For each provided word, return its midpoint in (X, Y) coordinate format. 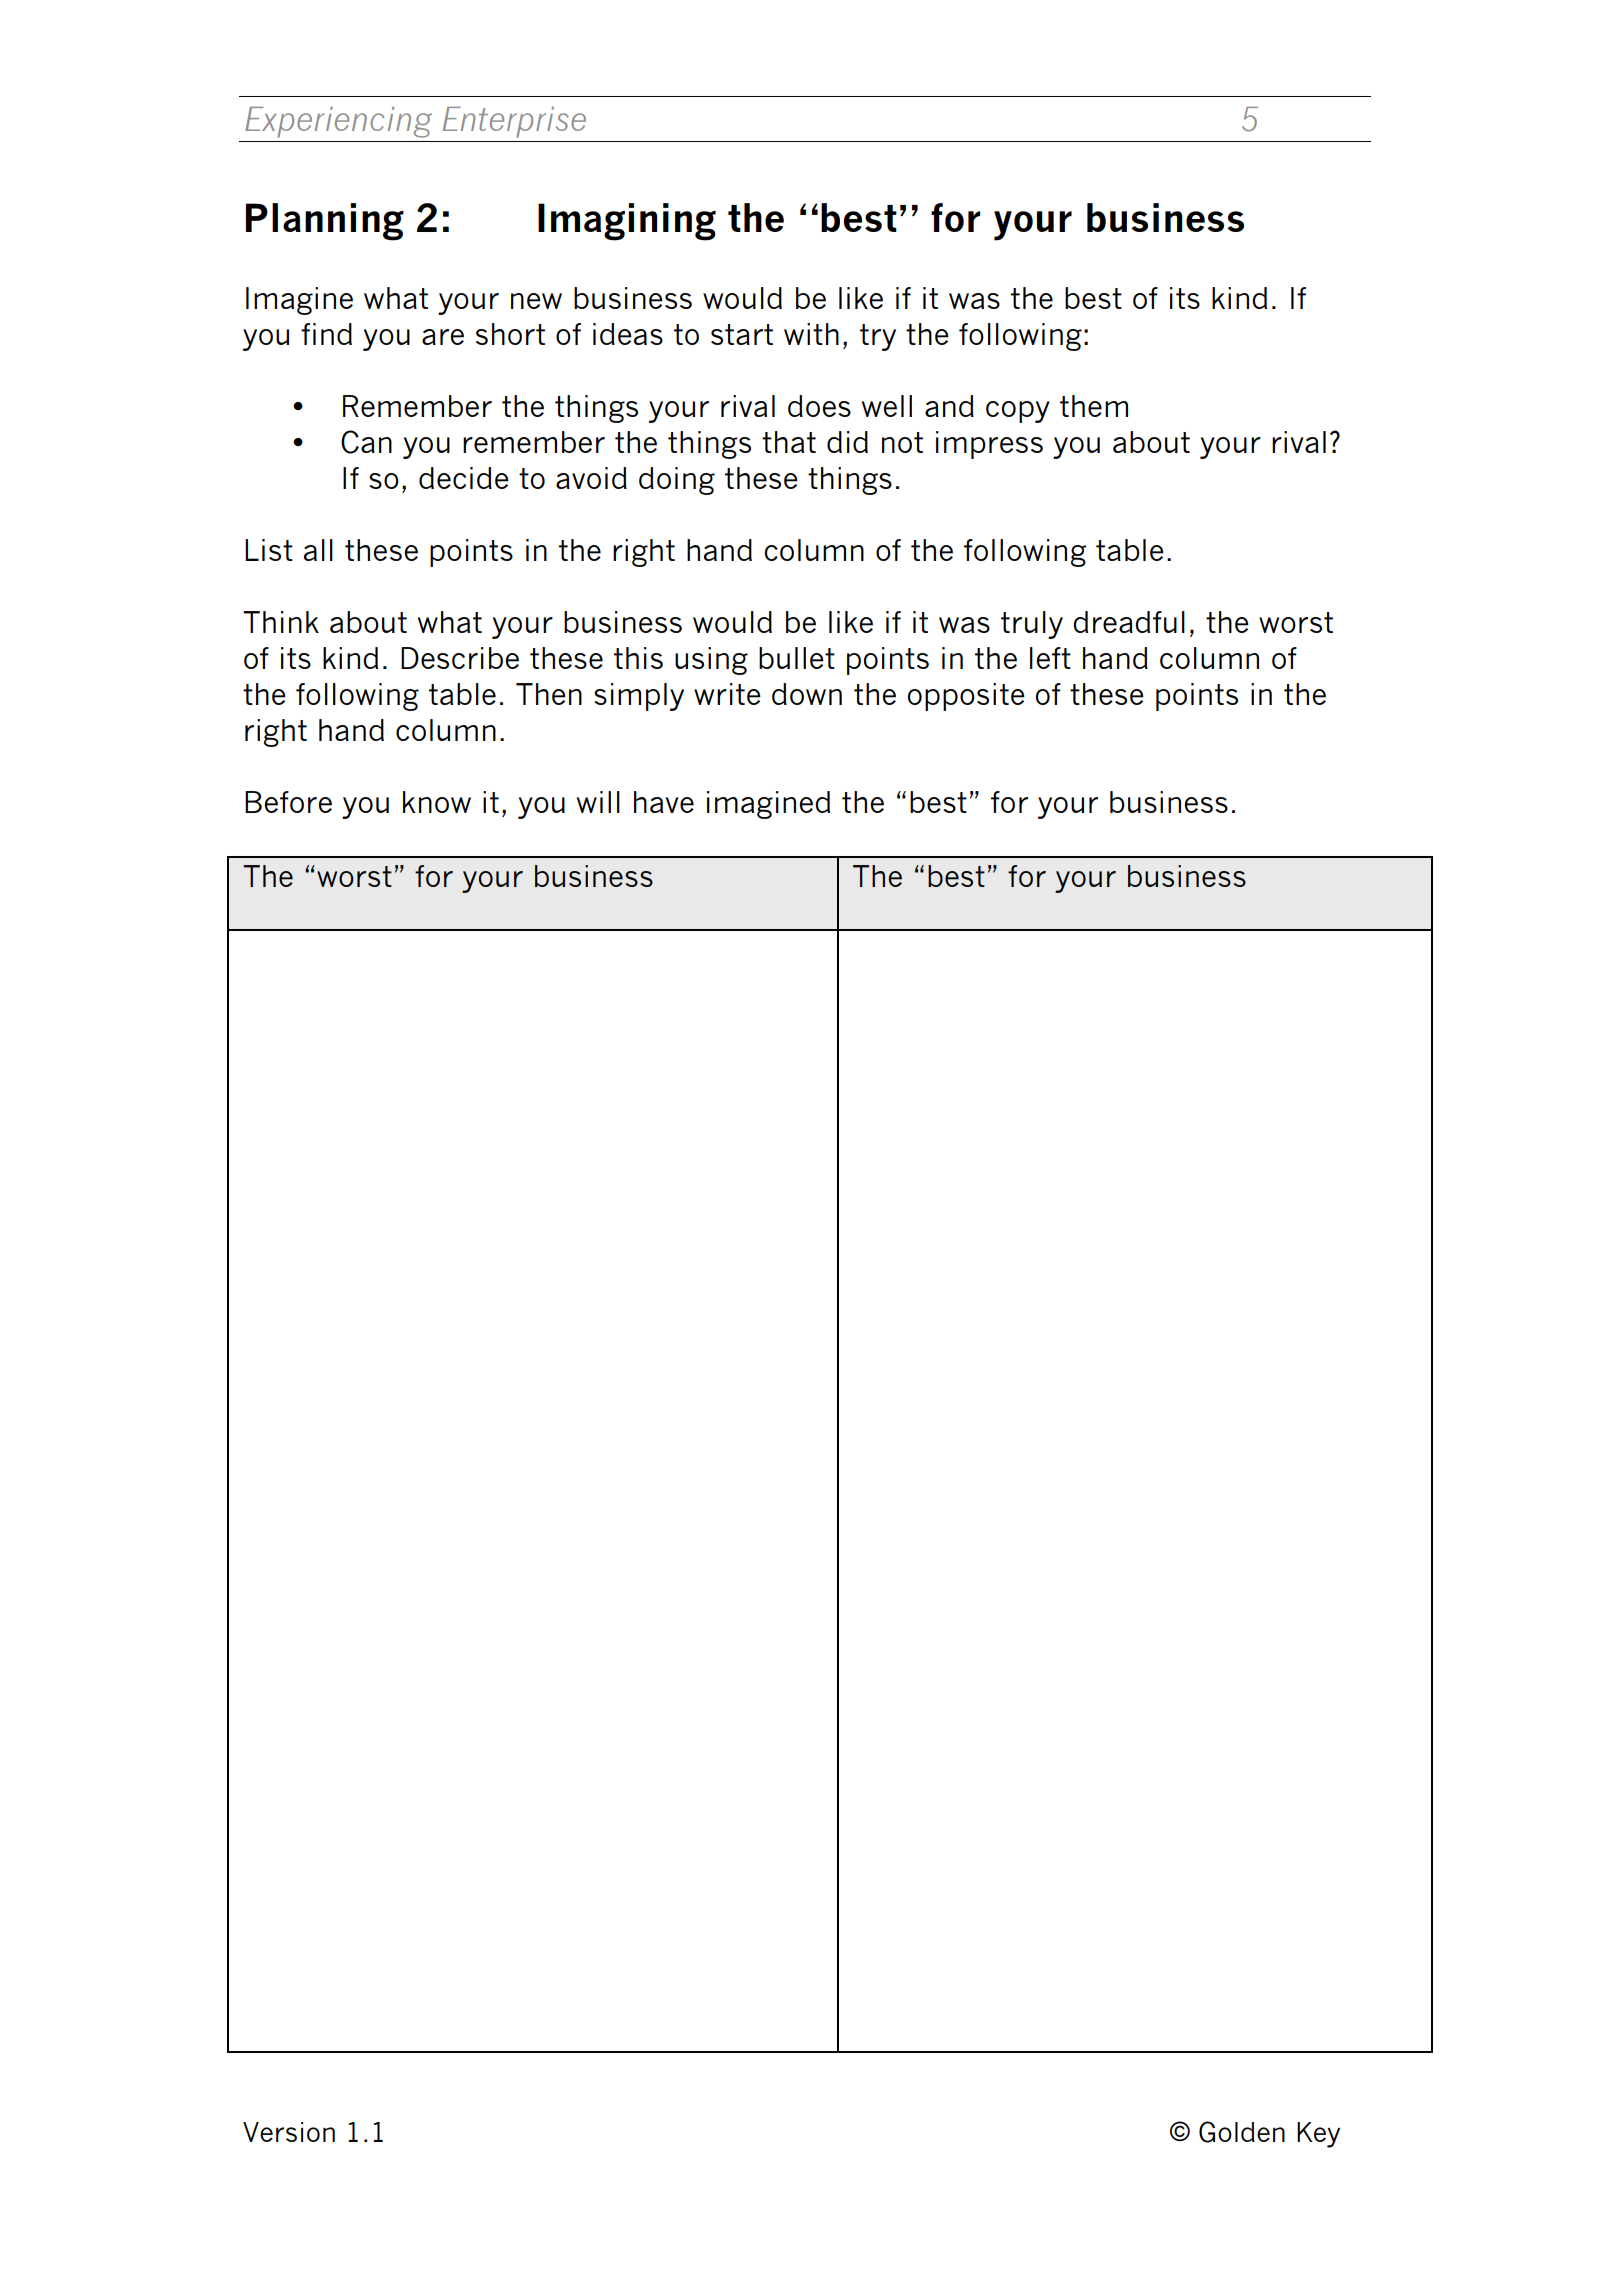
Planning (325, 222)
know (437, 802)
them (1094, 406)
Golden (1242, 2132)
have (664, 802)
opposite (966, 697)
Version (289, 2132)
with (811, 334)
